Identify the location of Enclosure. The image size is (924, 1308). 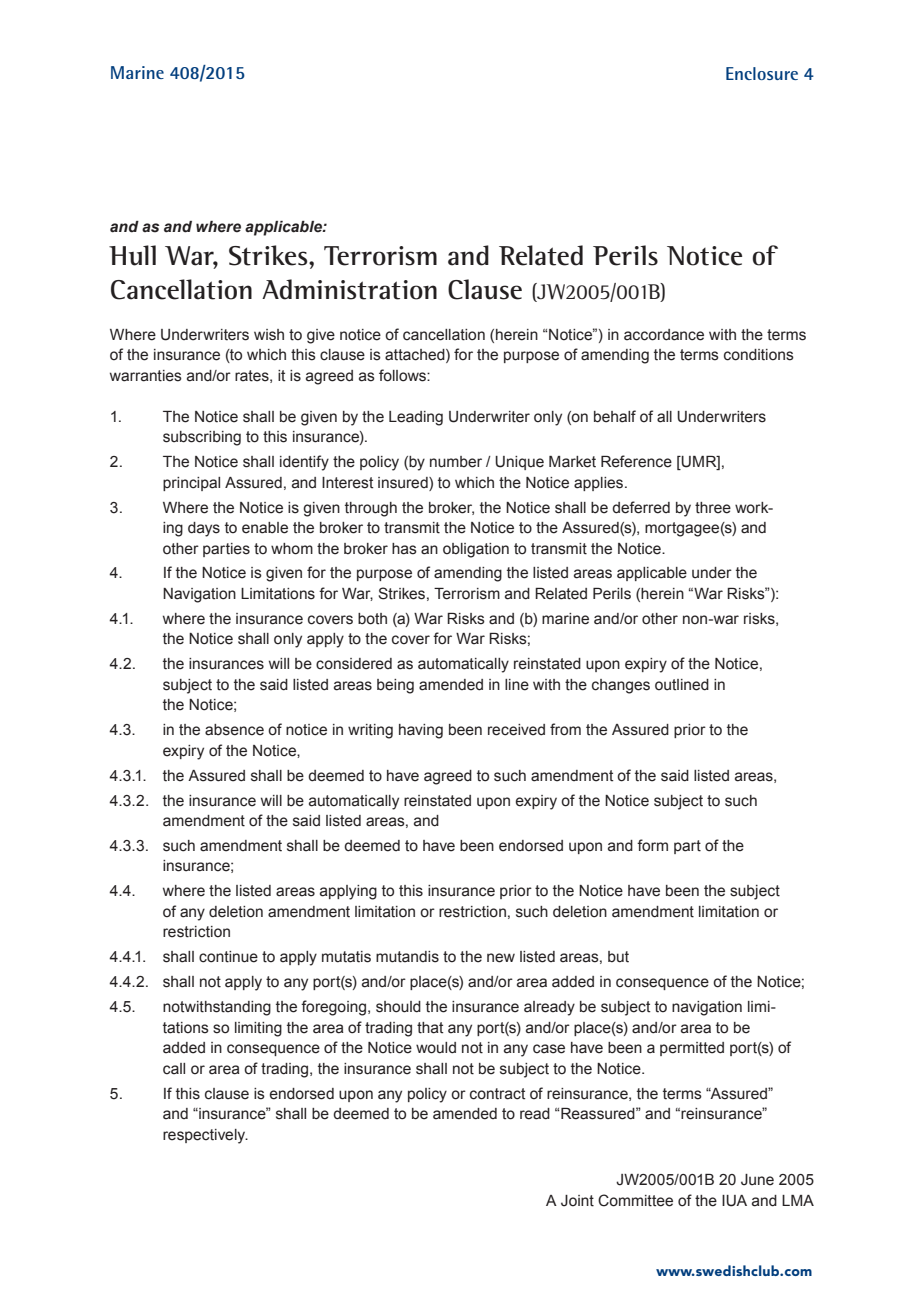
(762, 73).
